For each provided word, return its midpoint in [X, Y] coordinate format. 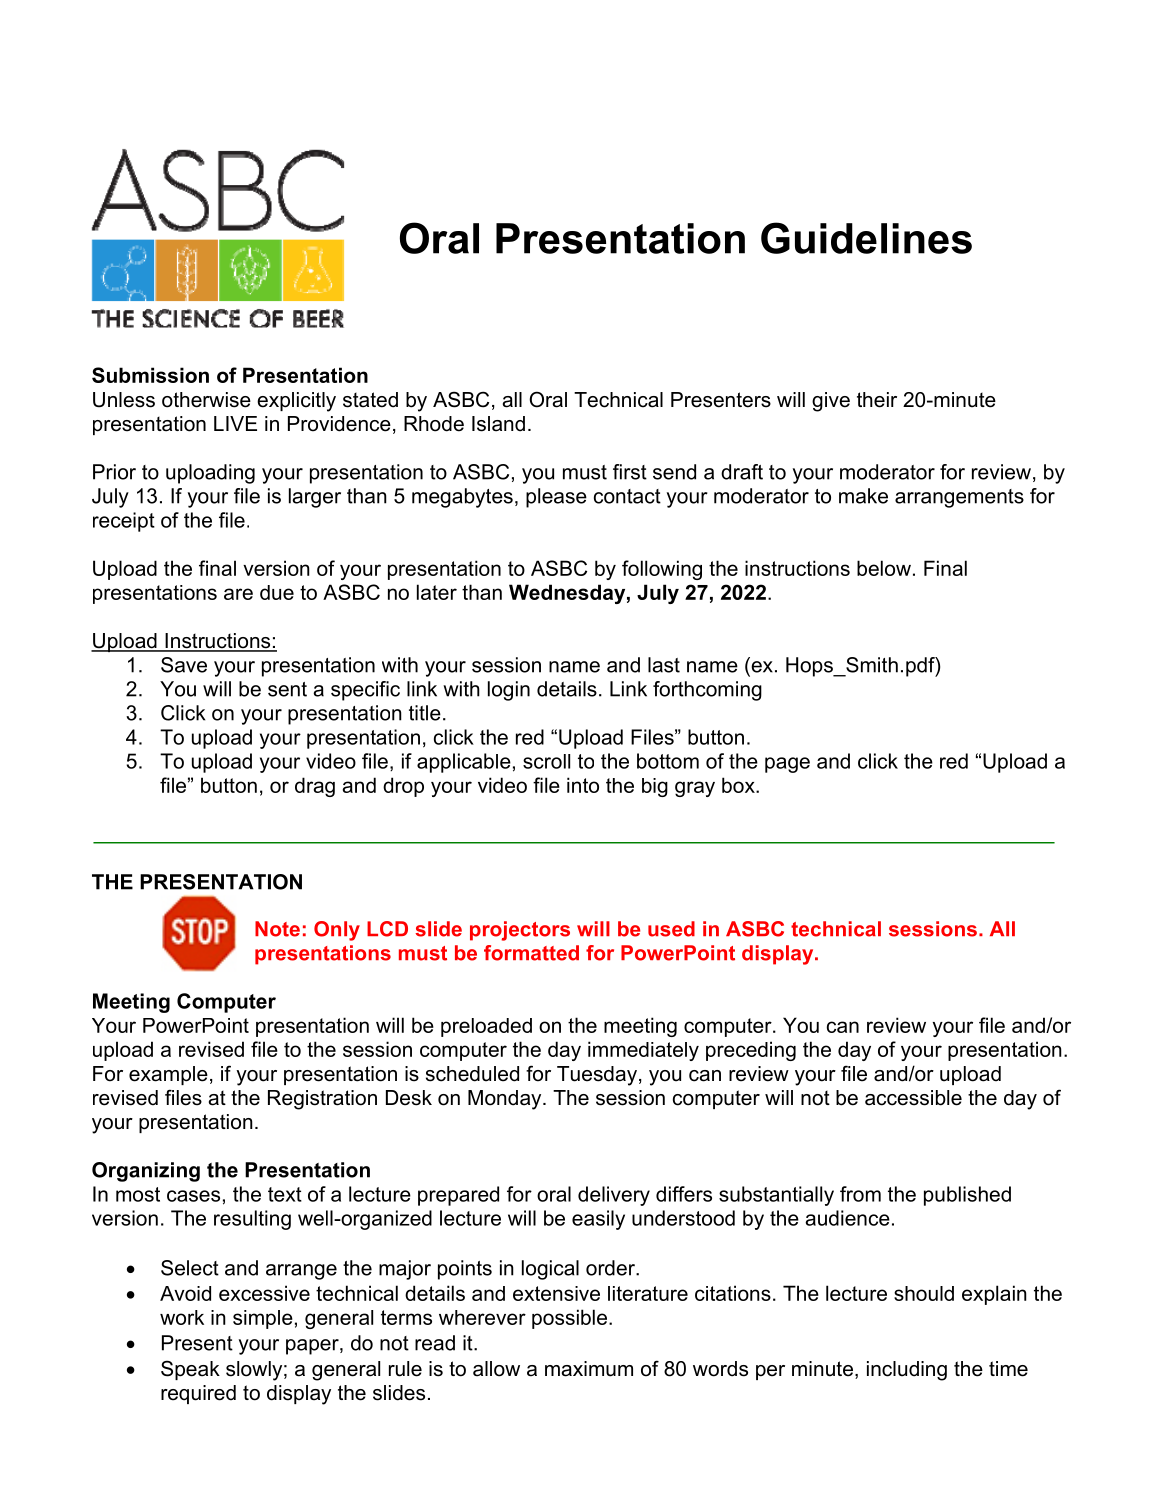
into [583, 785]
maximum [589, 1369]
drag [315, 787]
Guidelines [866, 238]
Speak [190, 1370]
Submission [150, 375]
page [787, 765]
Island [498, 424]
